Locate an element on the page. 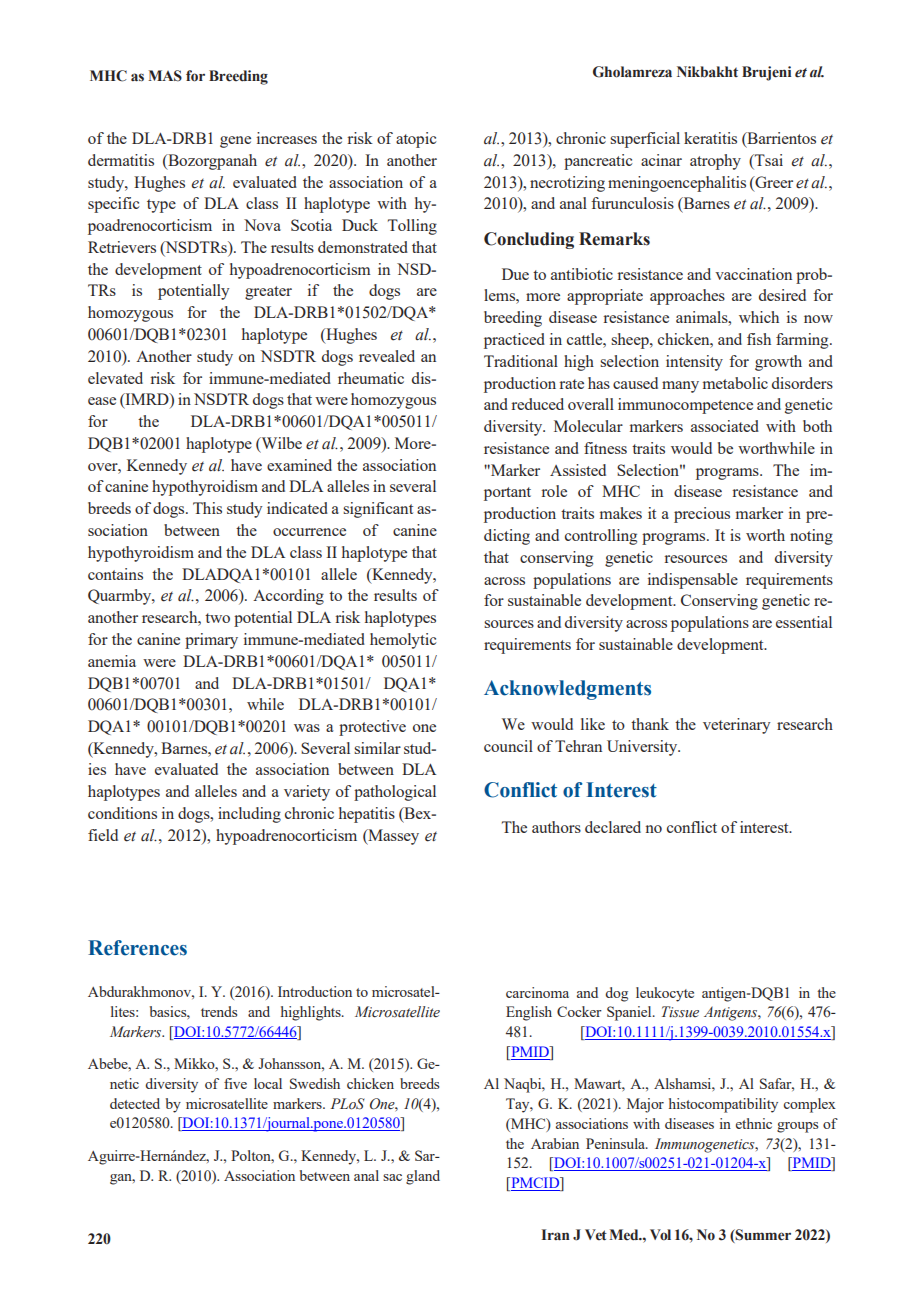 This image has width=924, height=1308. indispensable is located at coordinates (693, 581).
